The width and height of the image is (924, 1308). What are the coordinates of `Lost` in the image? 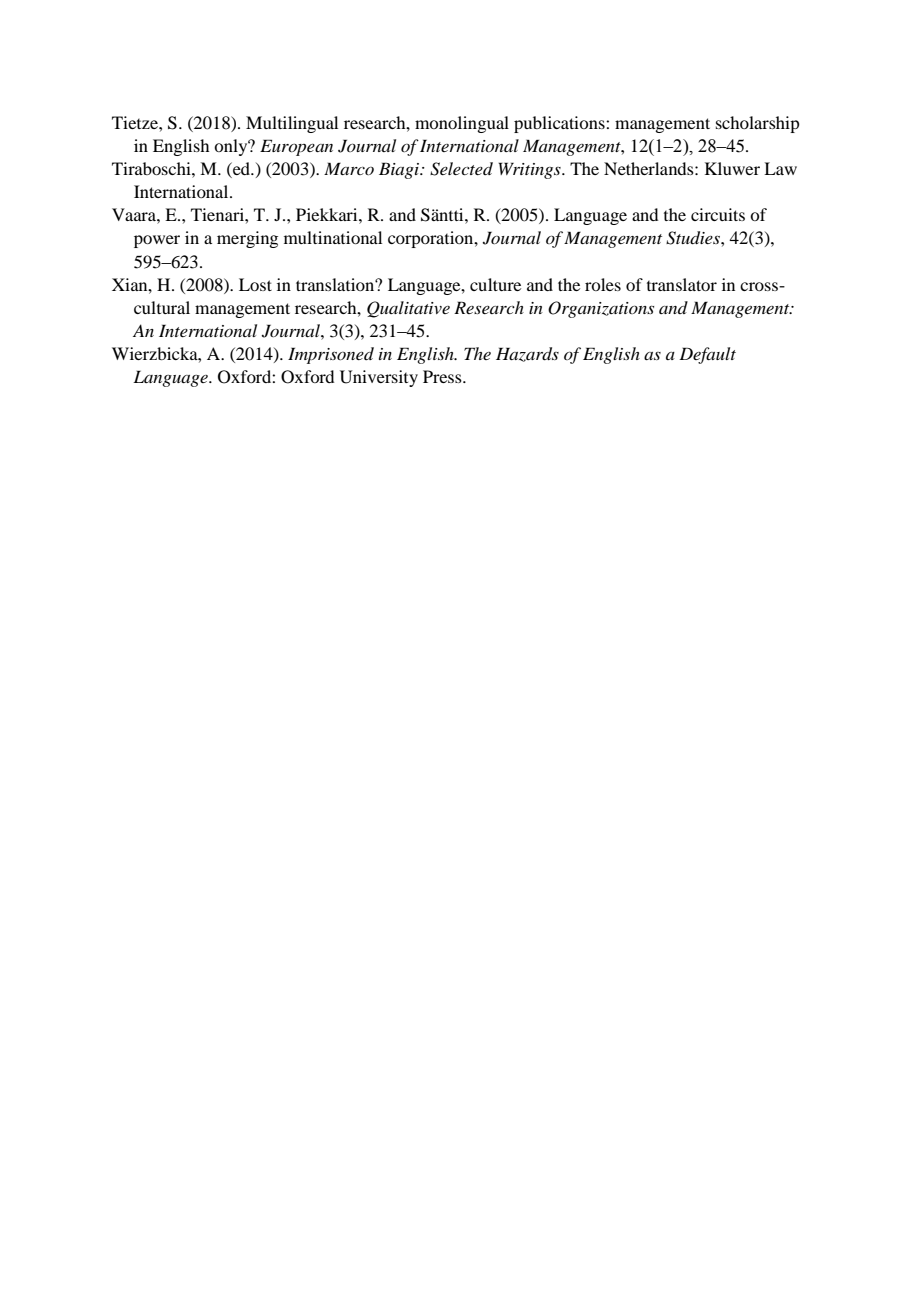 It's located at (255, 284).
